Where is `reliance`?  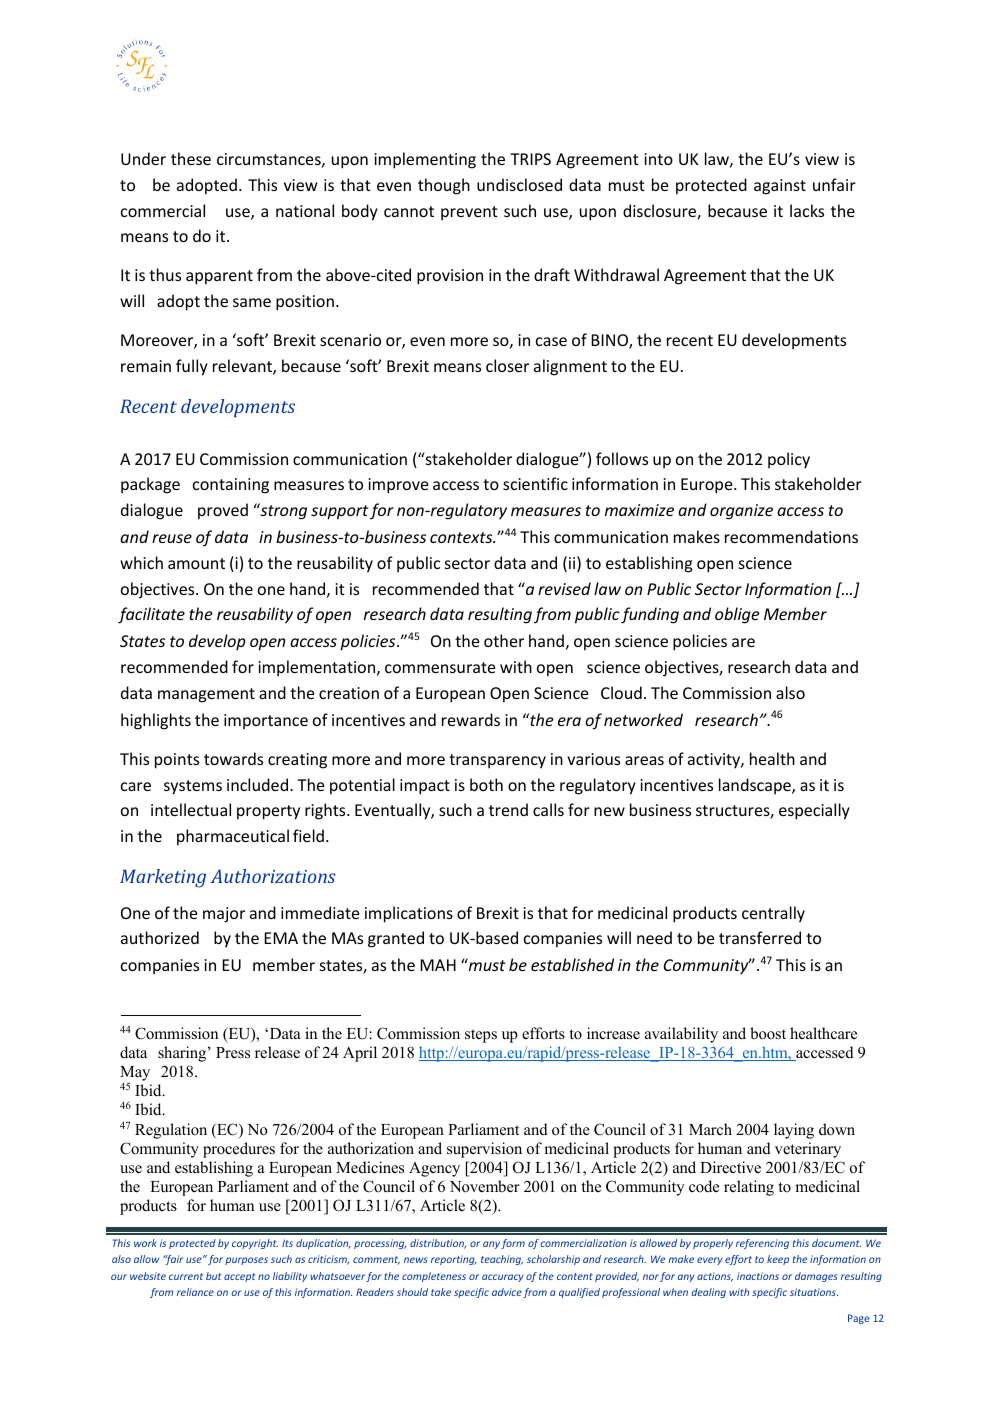
reliance is located at coordinates (195, 1292).
